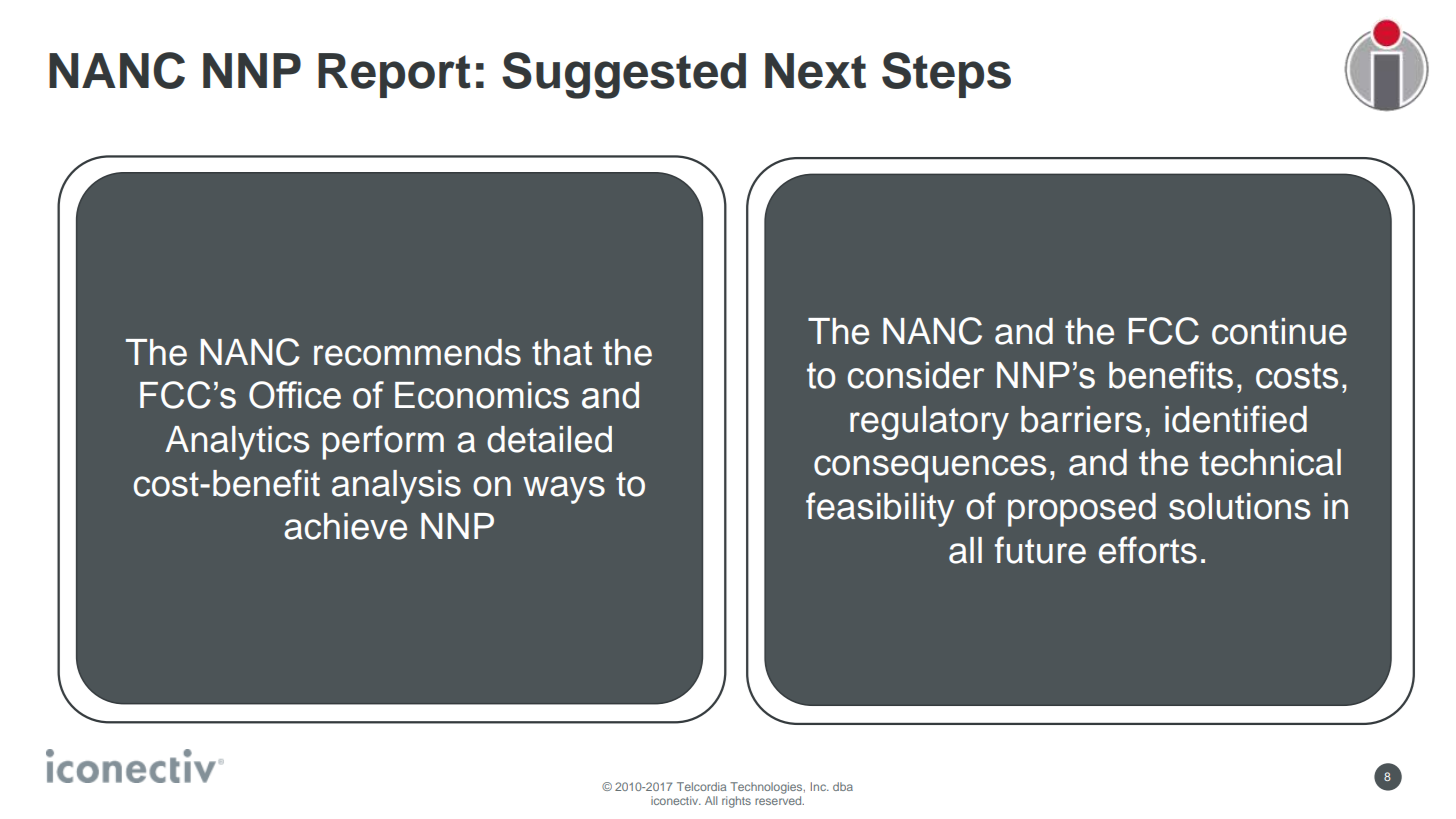 The height and width of the screenshot is (819, 1456). I want to click on barriers, so click(1081, 419).
